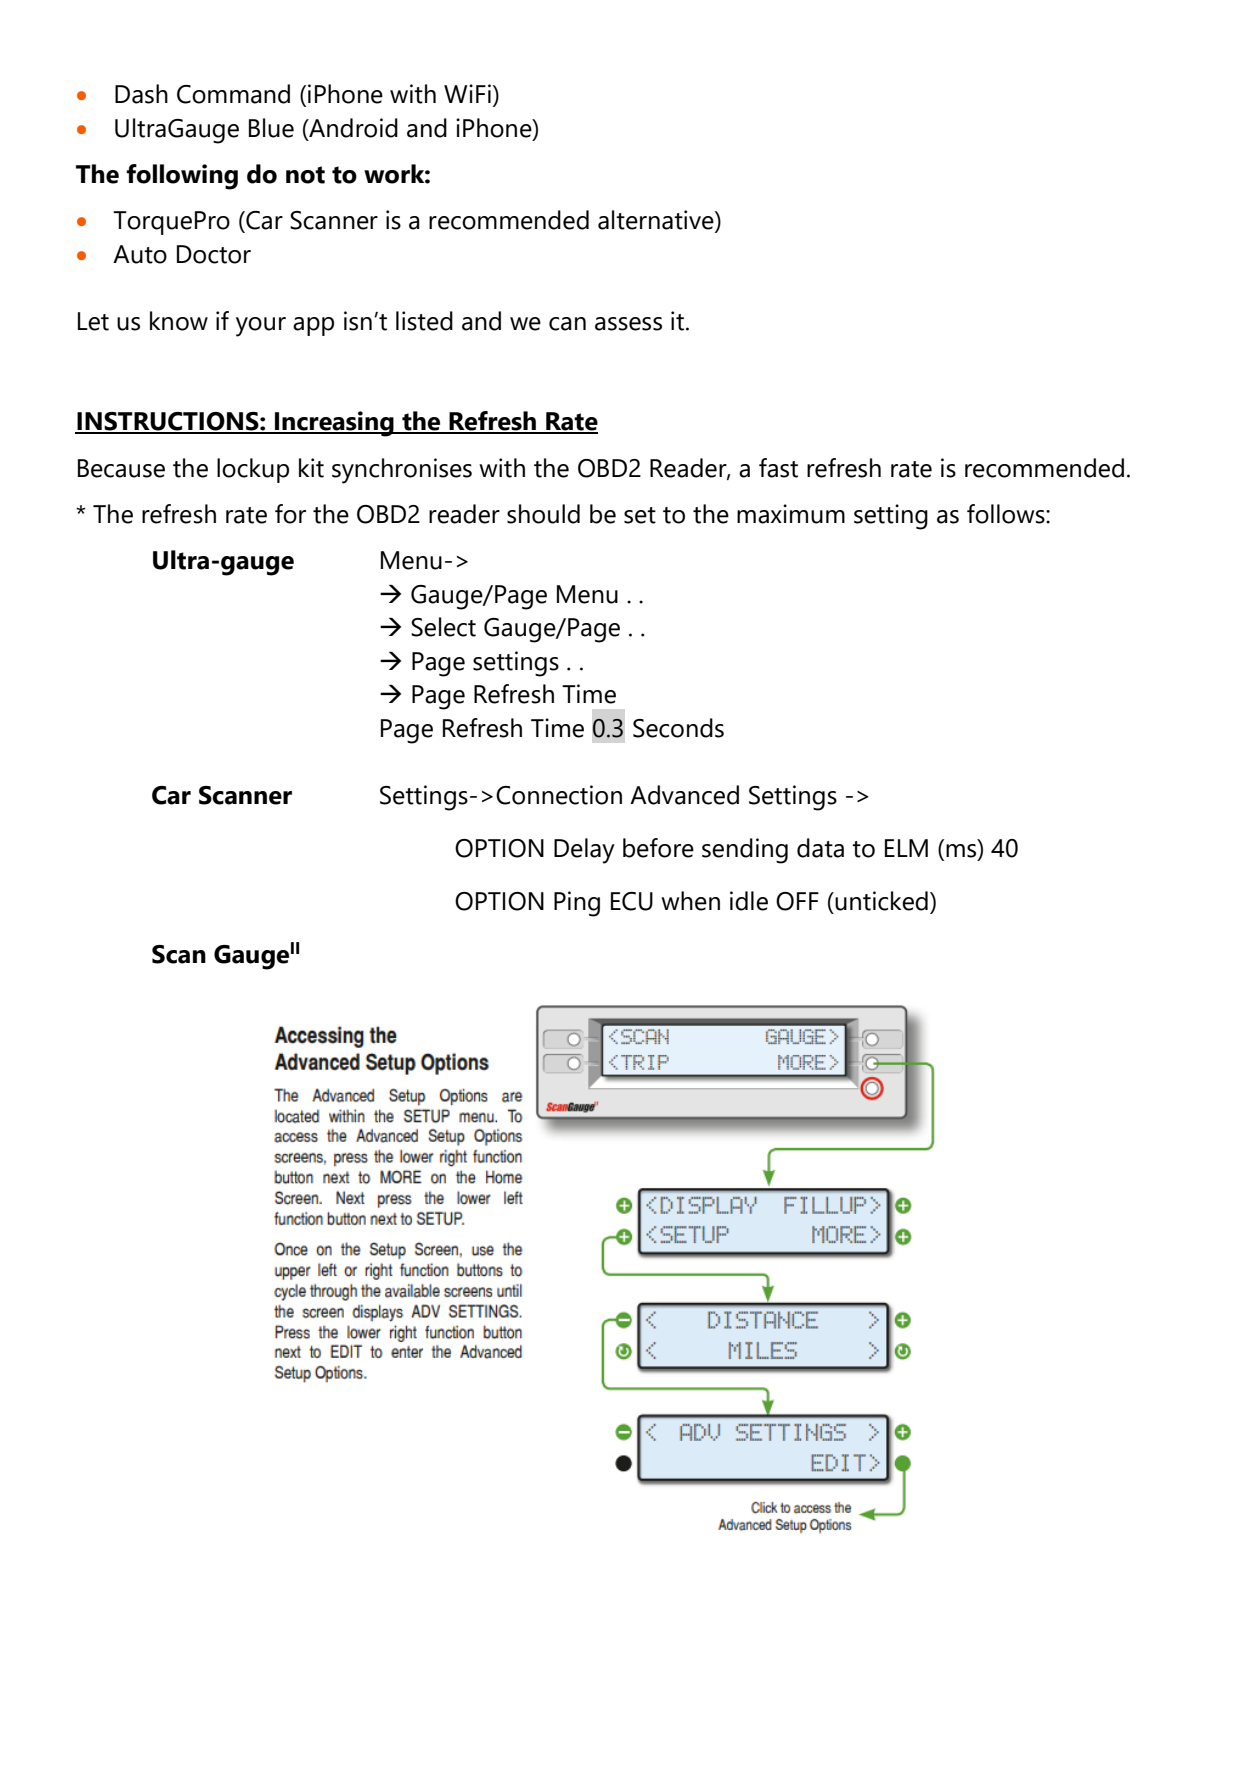 This document has height=1771, width=1253. Describe the element at coordinates (577, 904) in the document. I see `Ping` at that location.
